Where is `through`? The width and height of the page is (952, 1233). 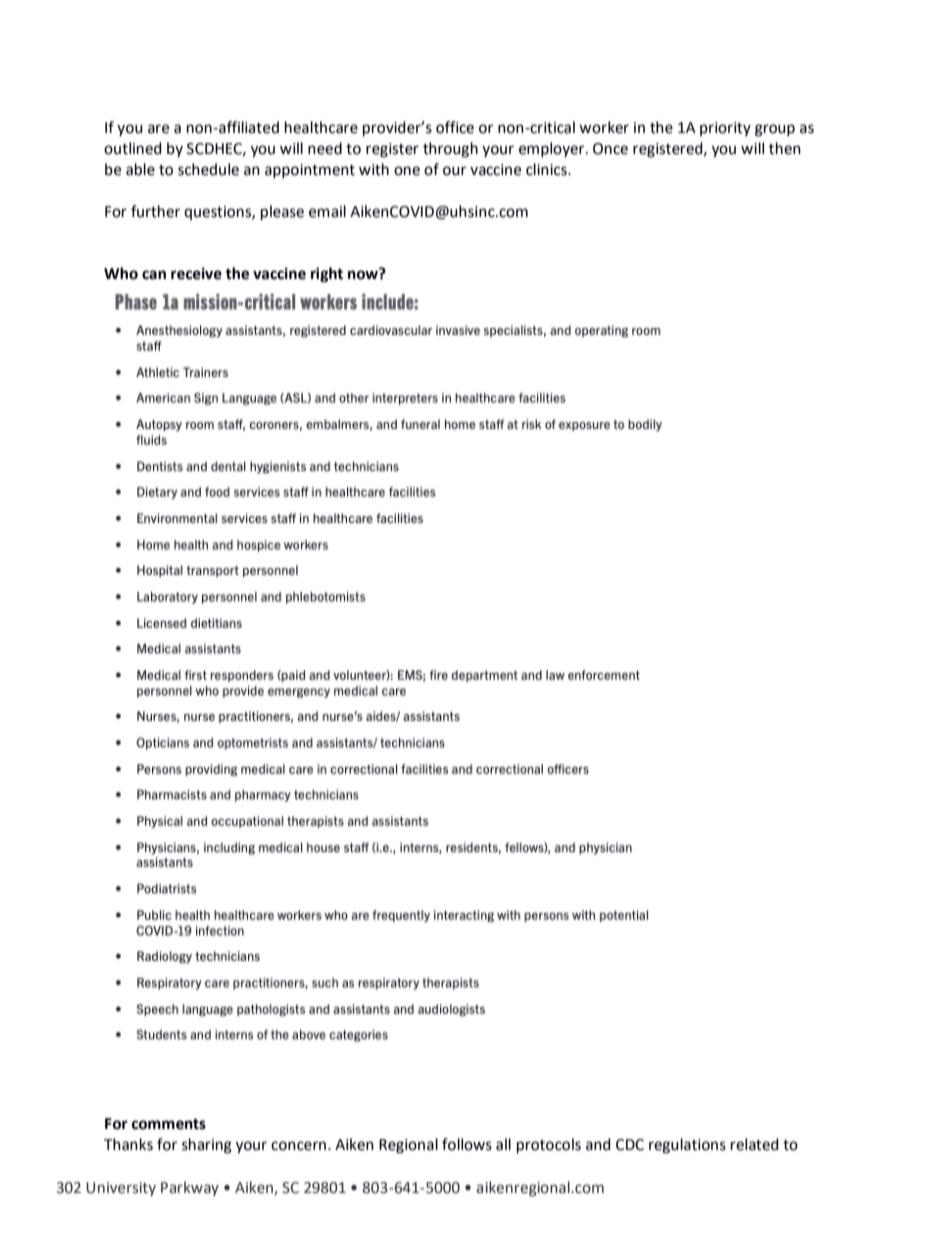 through is located at coordinates (450, 150).
